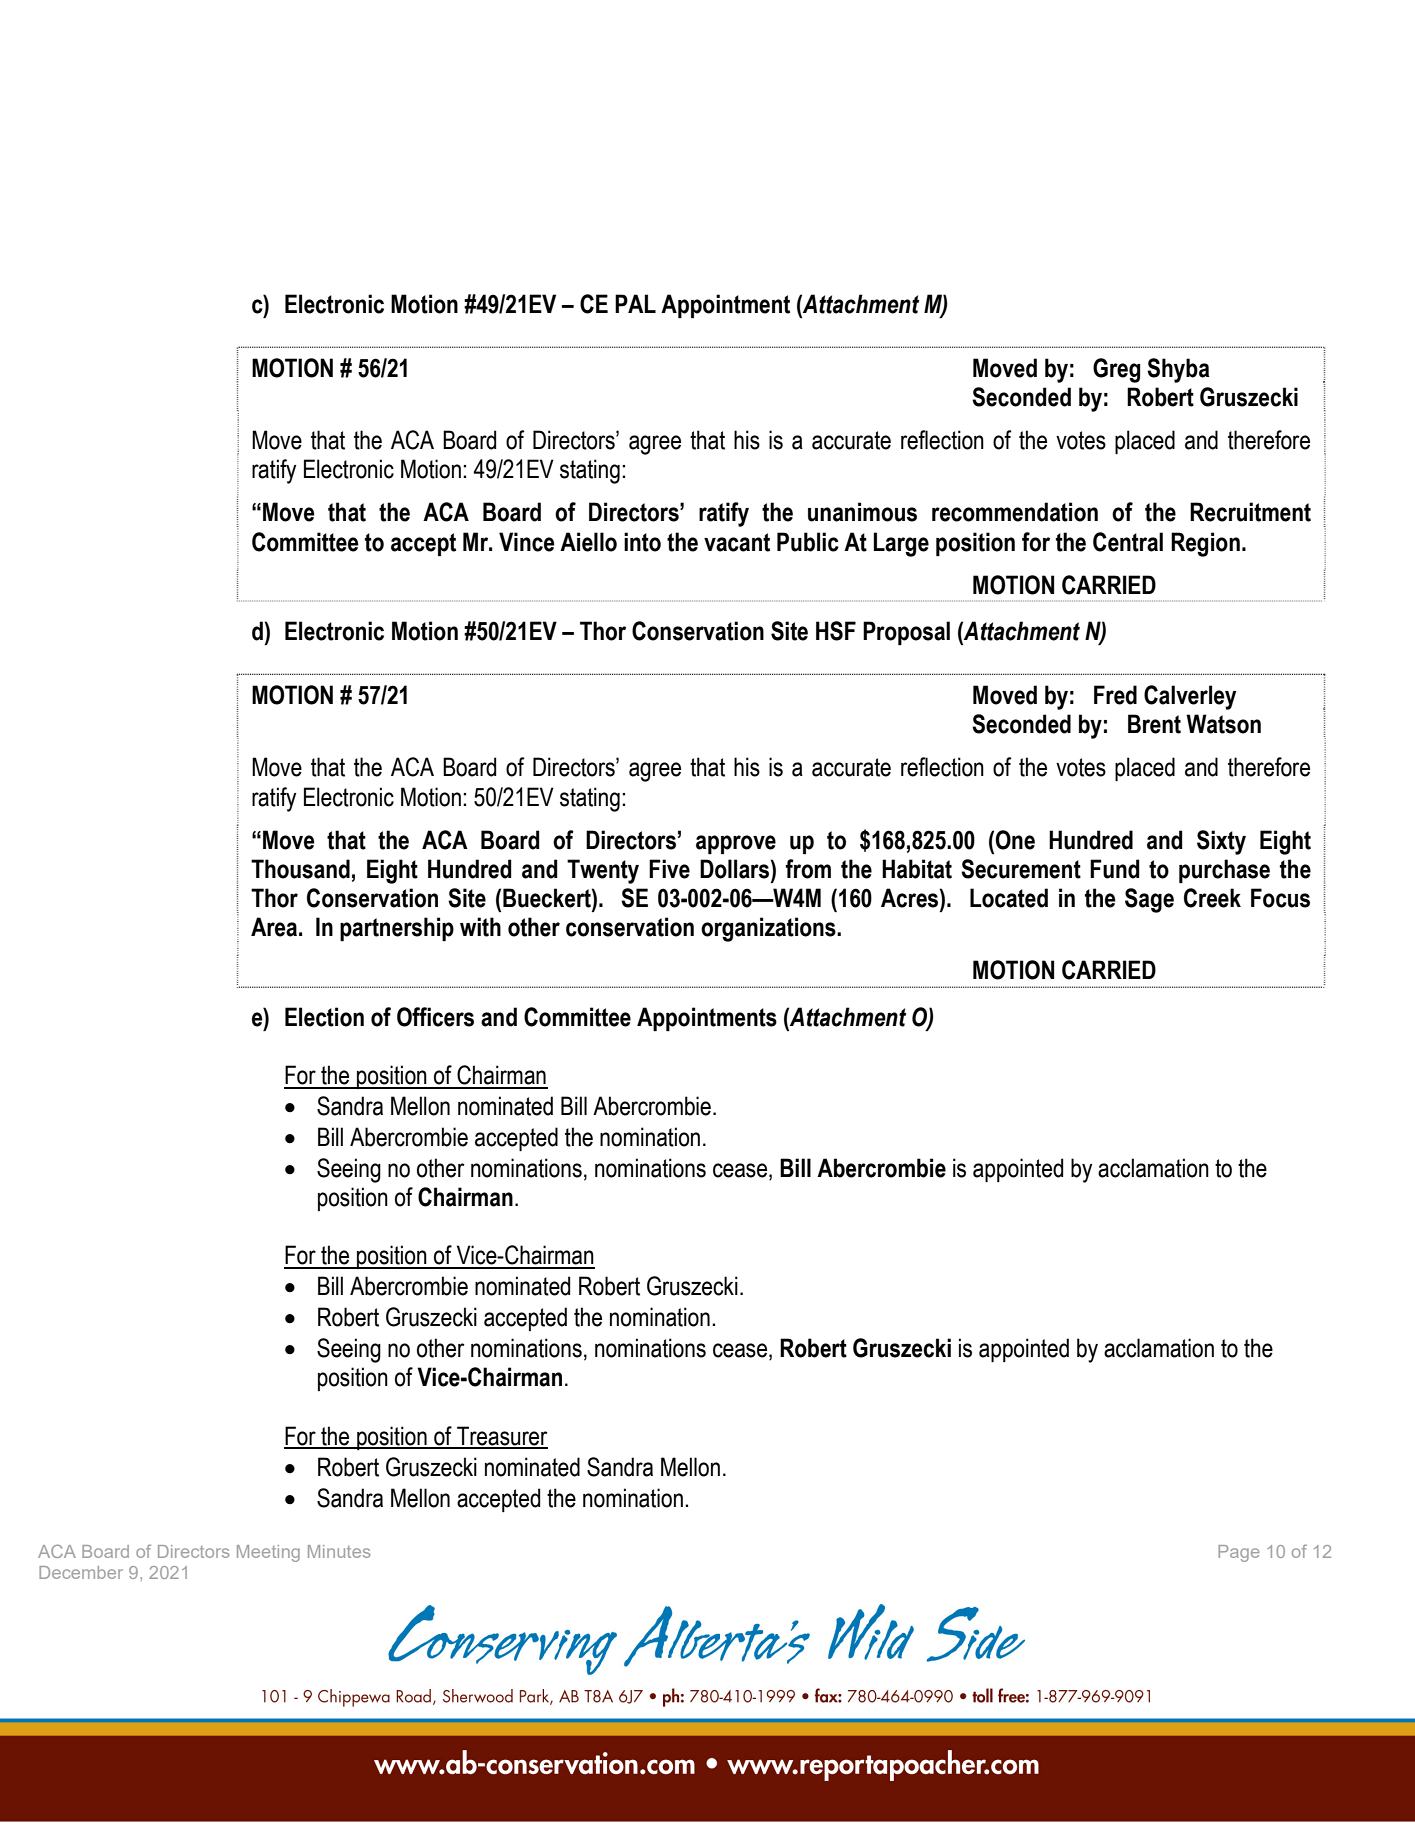 The image size is (1415, 1831). What do you see at coordinates (769, 929) in the screenshot?
I see `organizations` at bounding box center [769, 929].
